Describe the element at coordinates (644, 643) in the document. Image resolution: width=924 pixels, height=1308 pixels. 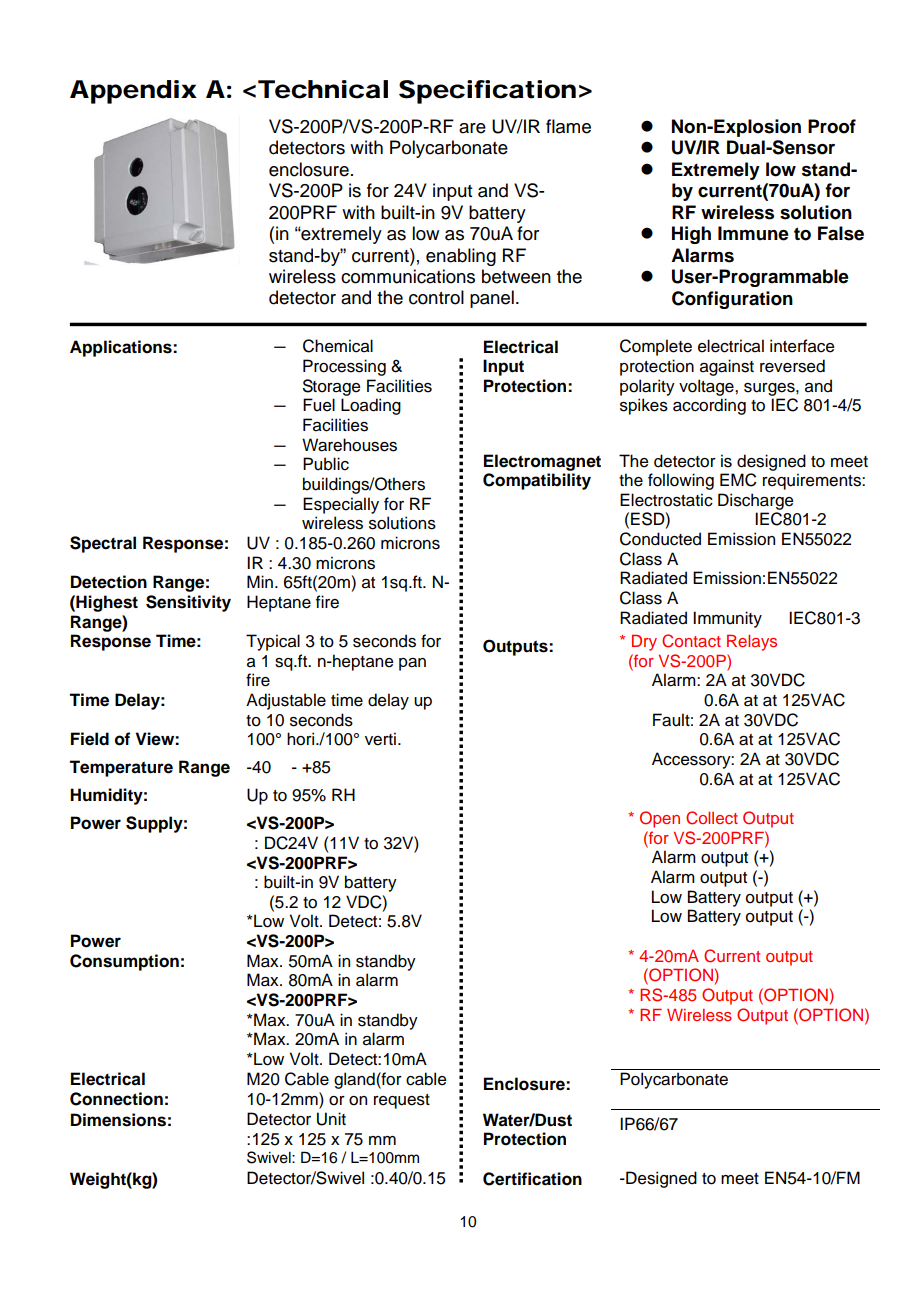
I see `Dry` at that location.
